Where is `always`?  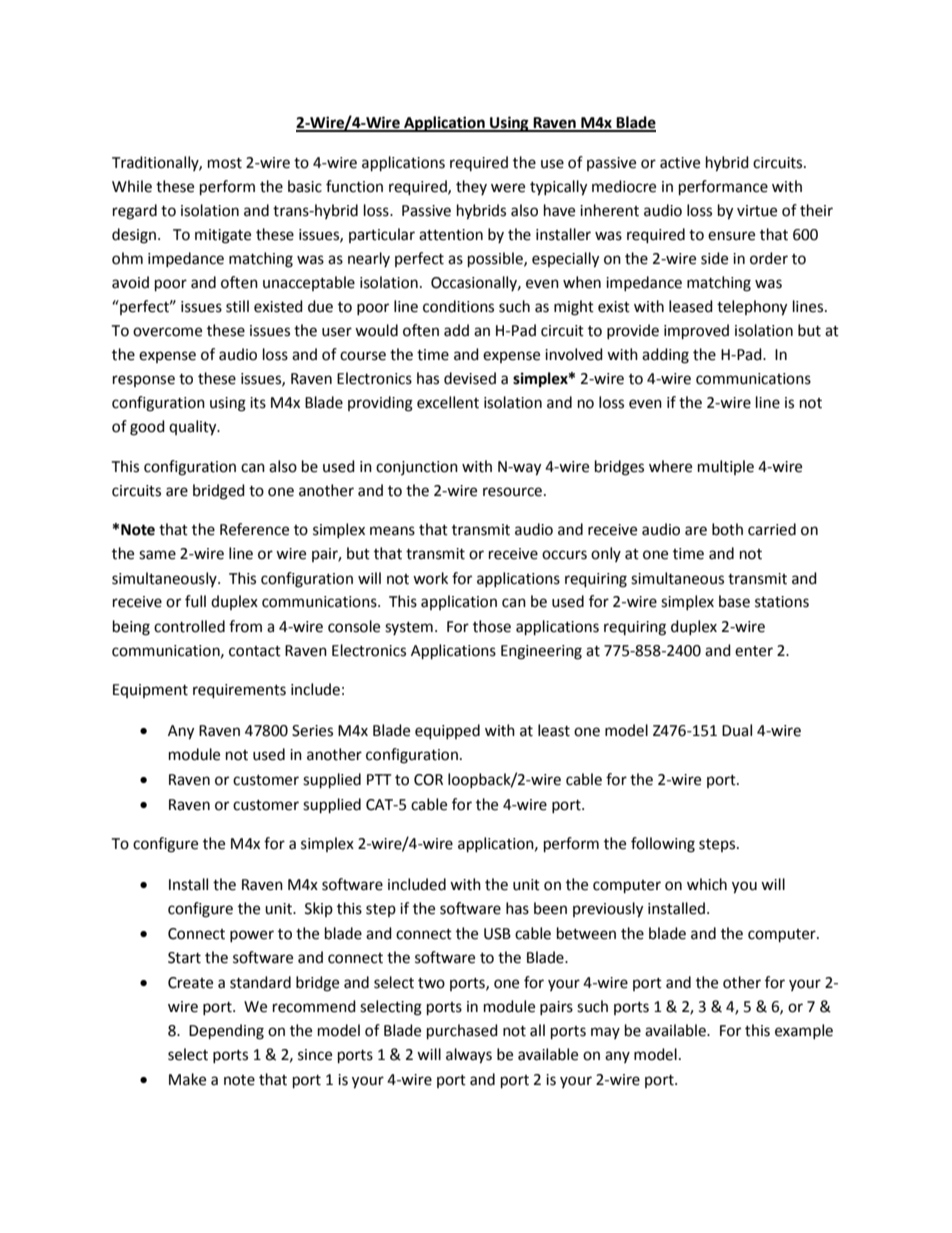
always is located at coordinates (469, 1056).
